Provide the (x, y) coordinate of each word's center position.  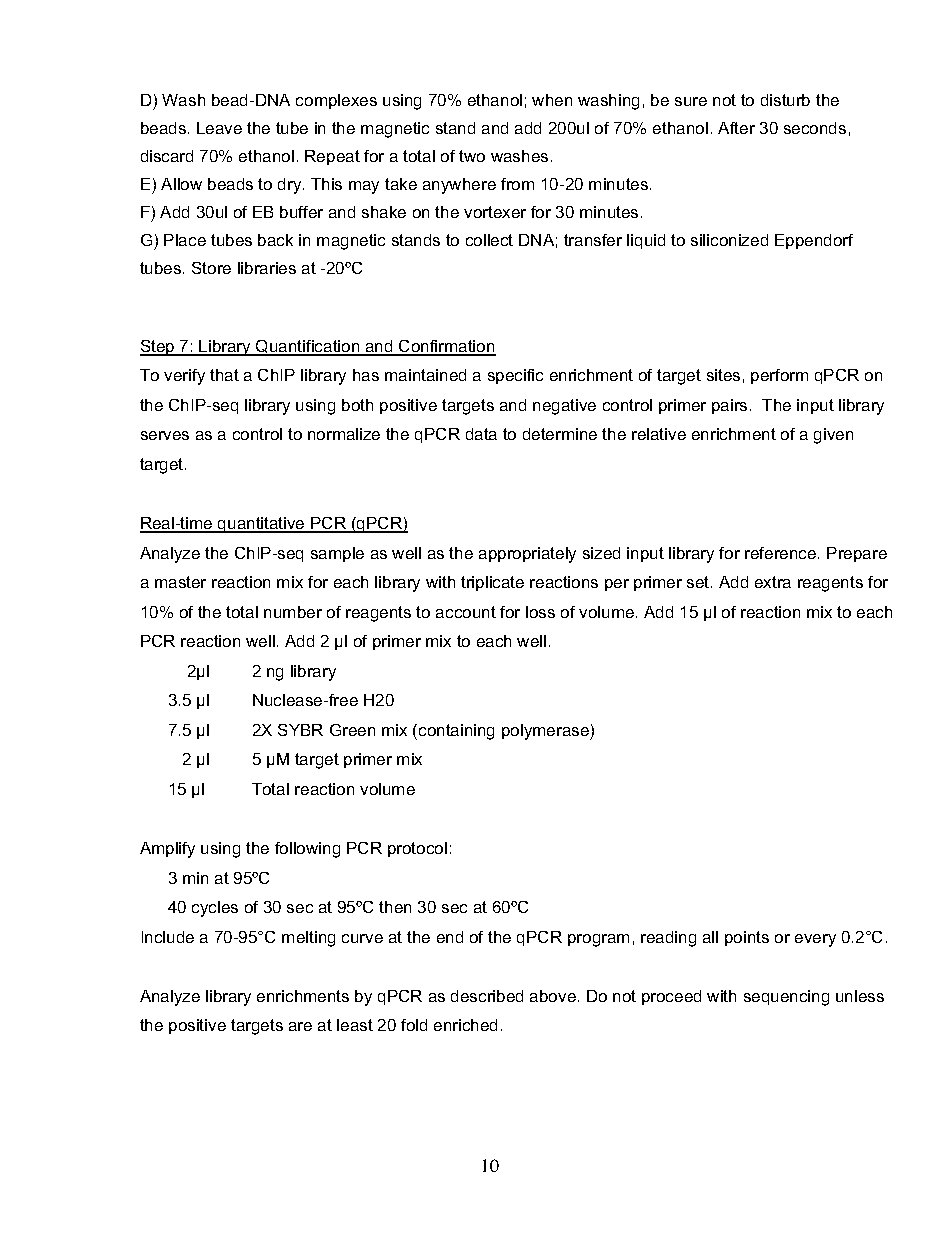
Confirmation (446, 347)
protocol (417, 849)
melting (308, 939)
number (293, 612)
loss (540, 612)
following (307, 850)
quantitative (261, 525)
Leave (219, 128)
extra (773, 582)
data (481, 434)
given (833, 436)
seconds (815, 128)
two (472, 156)
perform (779, 376)
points (747, 938)
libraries (267, 268)
